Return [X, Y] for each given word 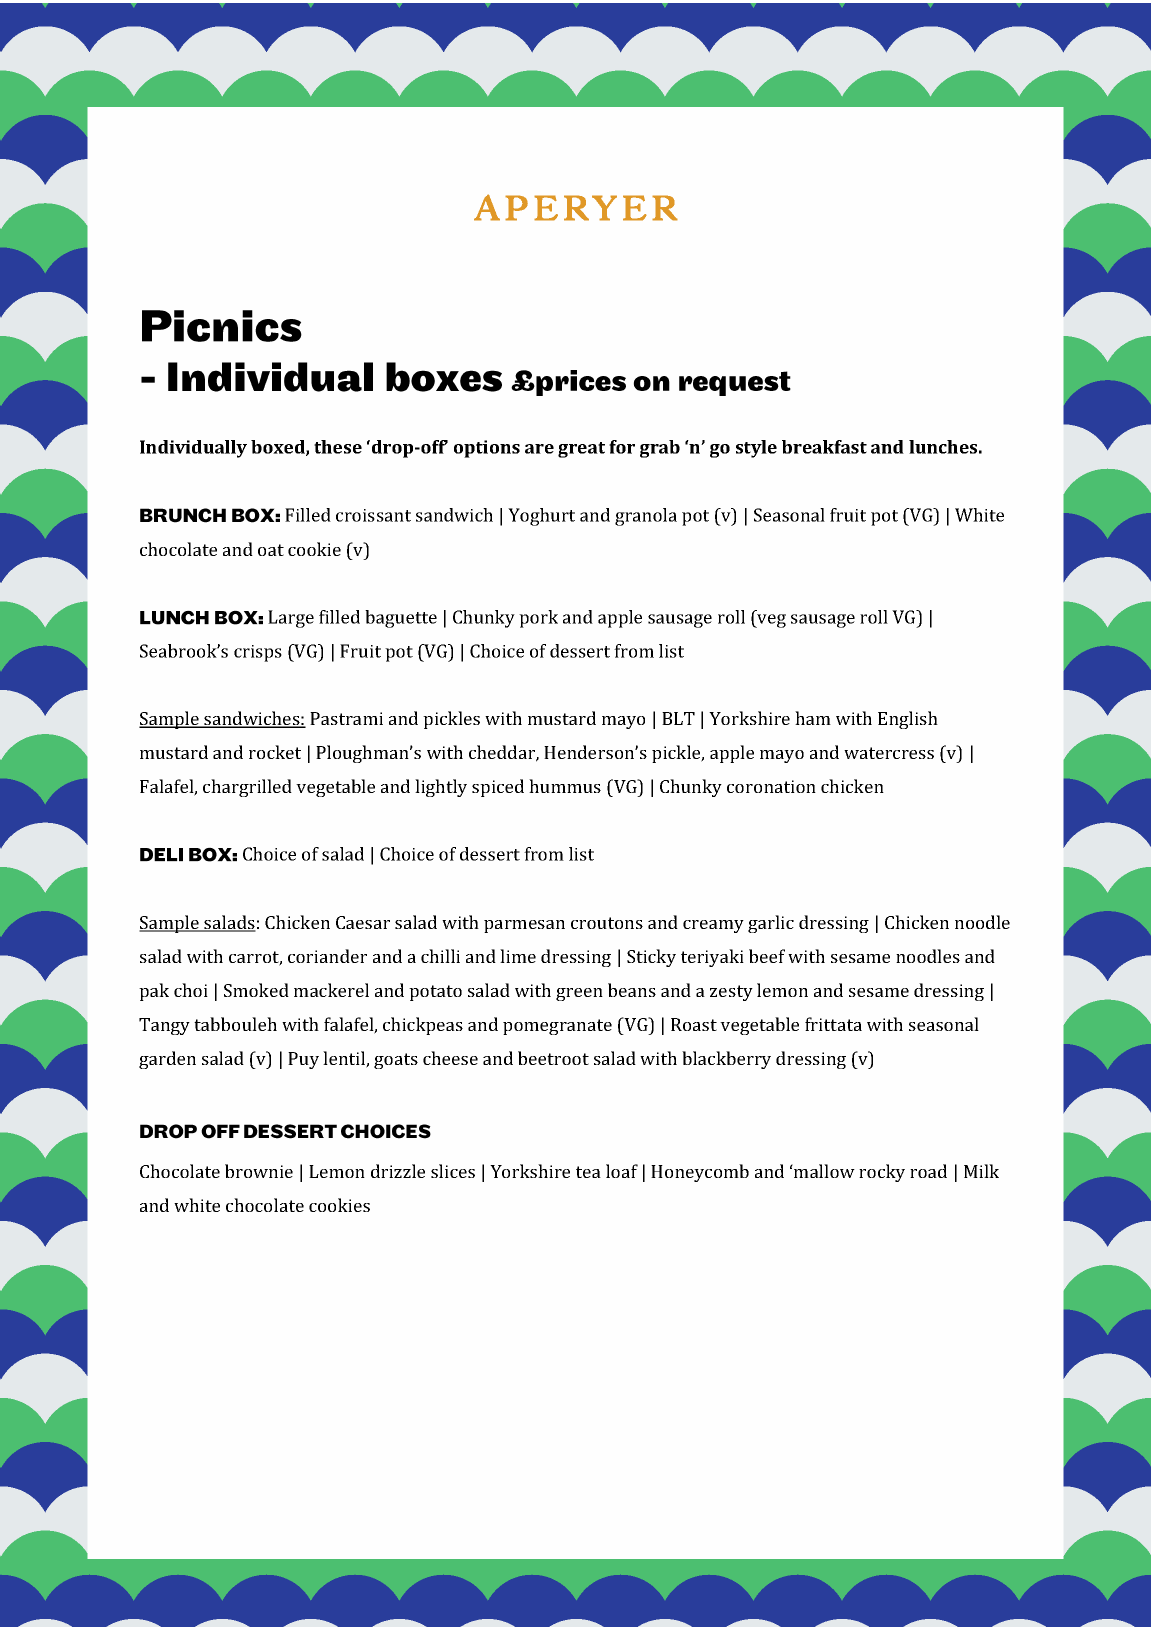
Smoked [256, 990]
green [579, 994]
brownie [259, 1171]
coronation [771, 786]
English [908, 720]
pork [538, 619]
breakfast [824, 447]
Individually [193, 449]
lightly [441, 788]
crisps [258, 653]
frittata [833, 1024]
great [581, 450]
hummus [565, 786]
